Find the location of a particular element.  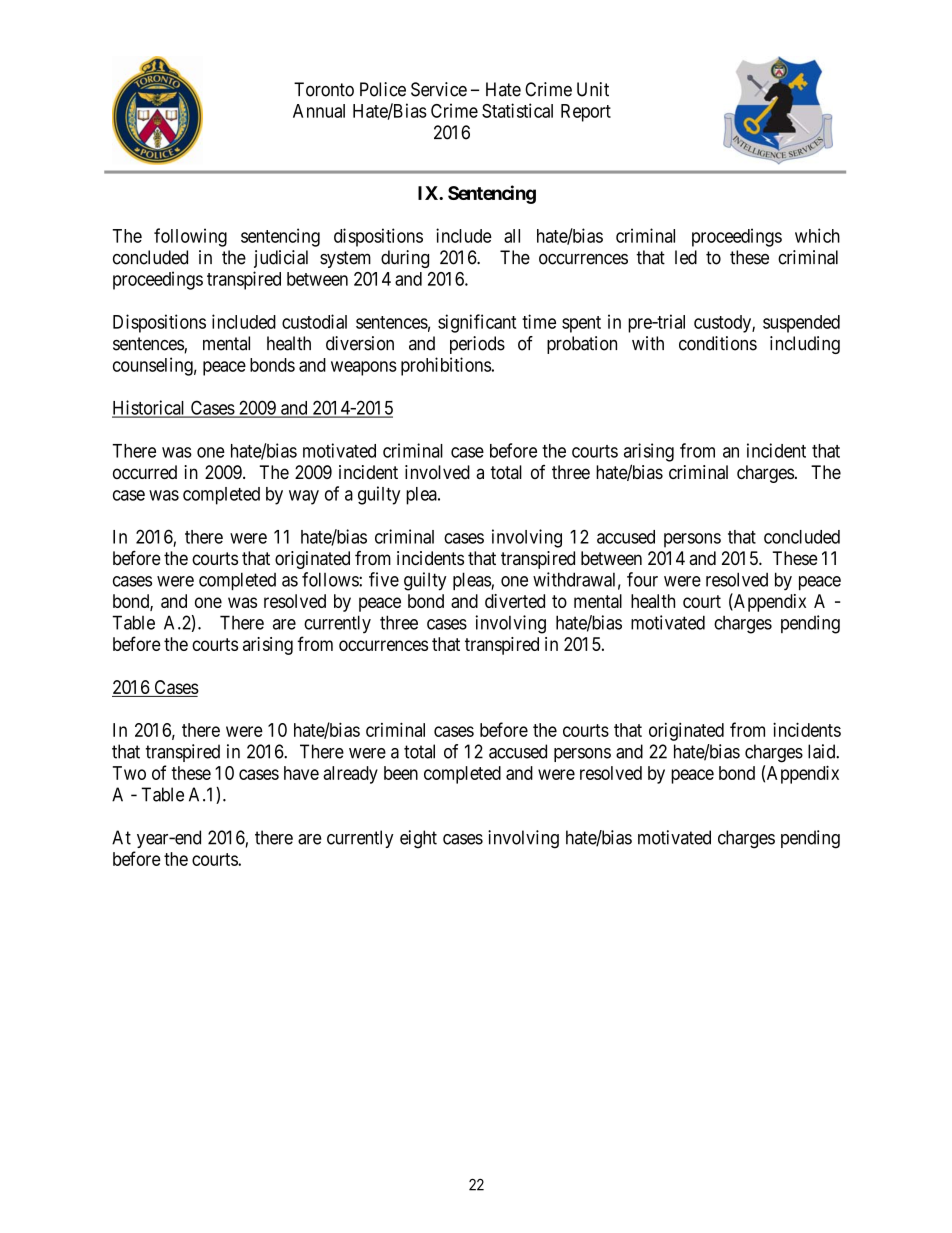

conditions is located at coordinates (718, 343).
